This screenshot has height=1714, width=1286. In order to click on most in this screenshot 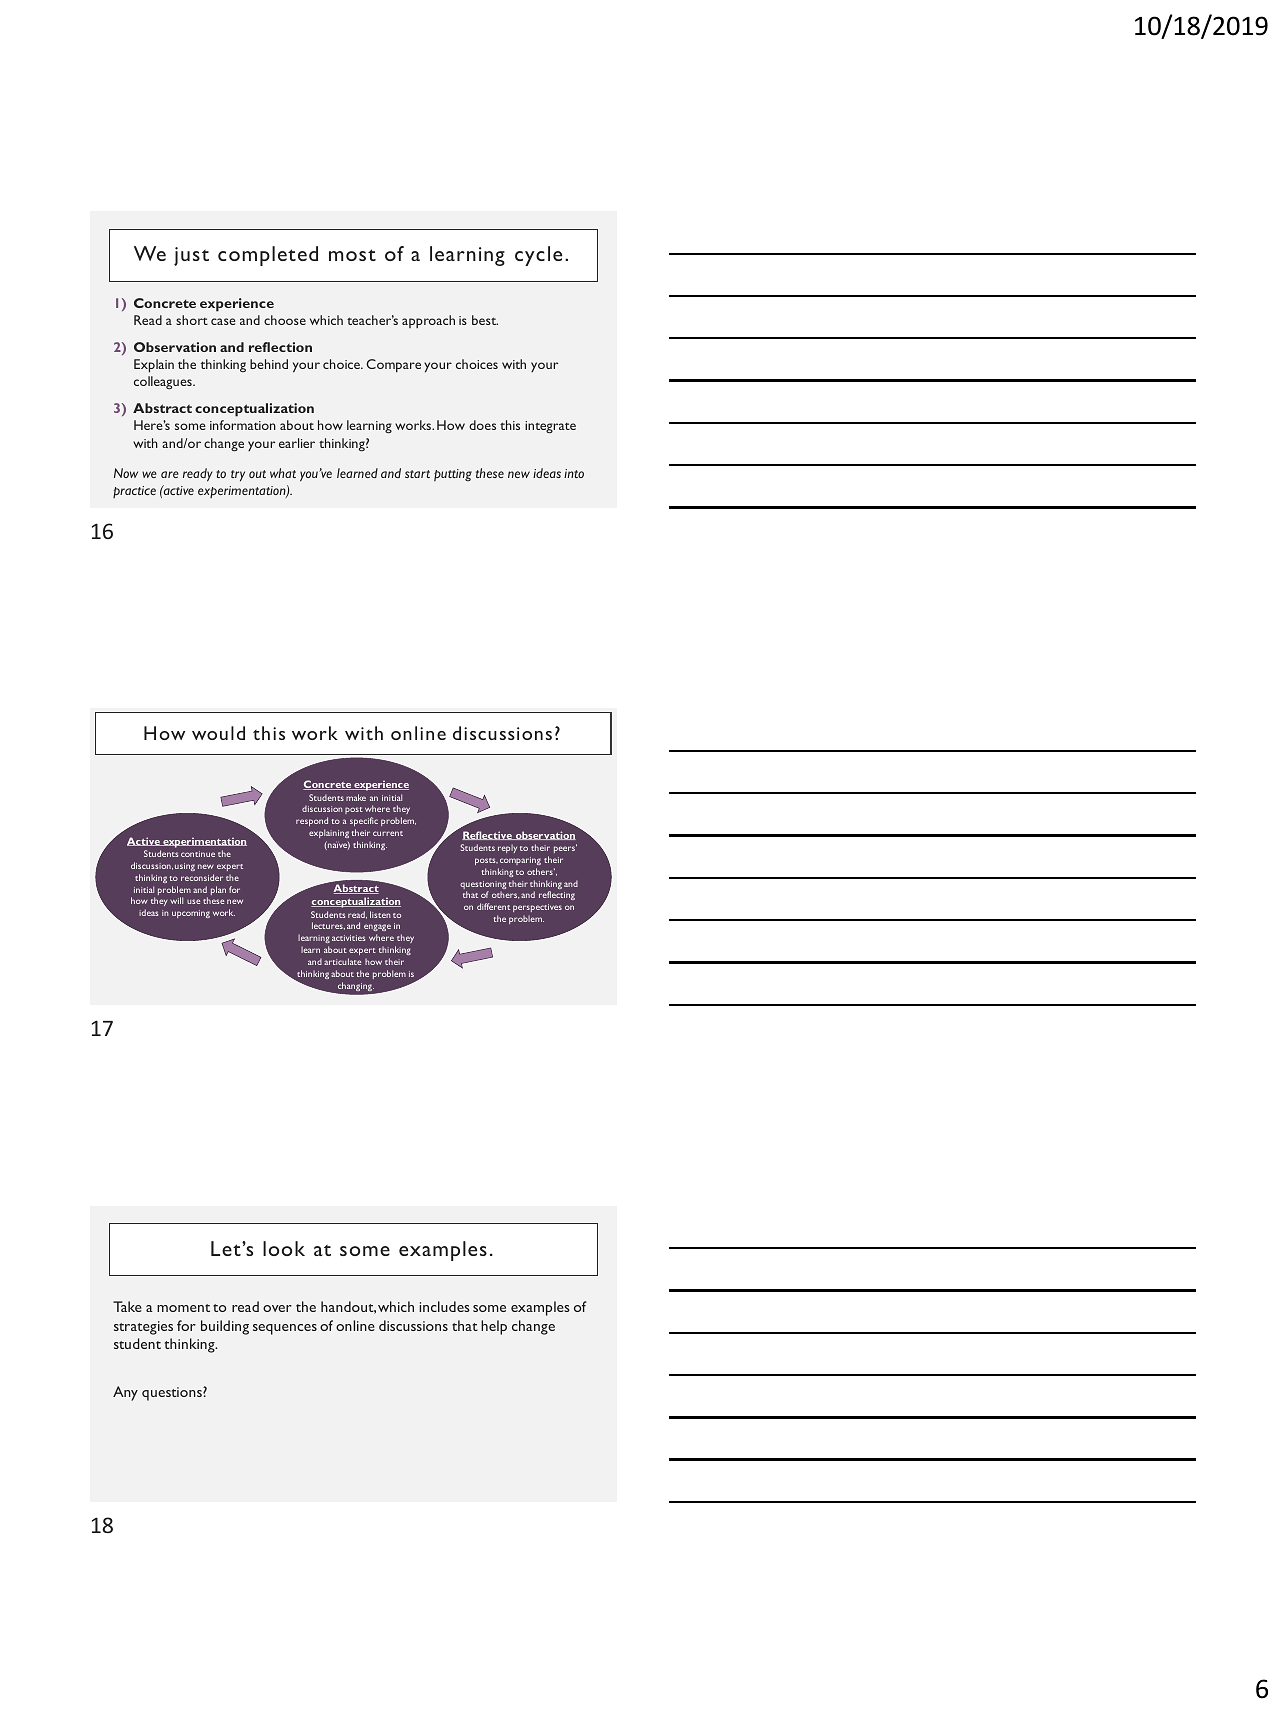, I will do `click(352, 255)`.
